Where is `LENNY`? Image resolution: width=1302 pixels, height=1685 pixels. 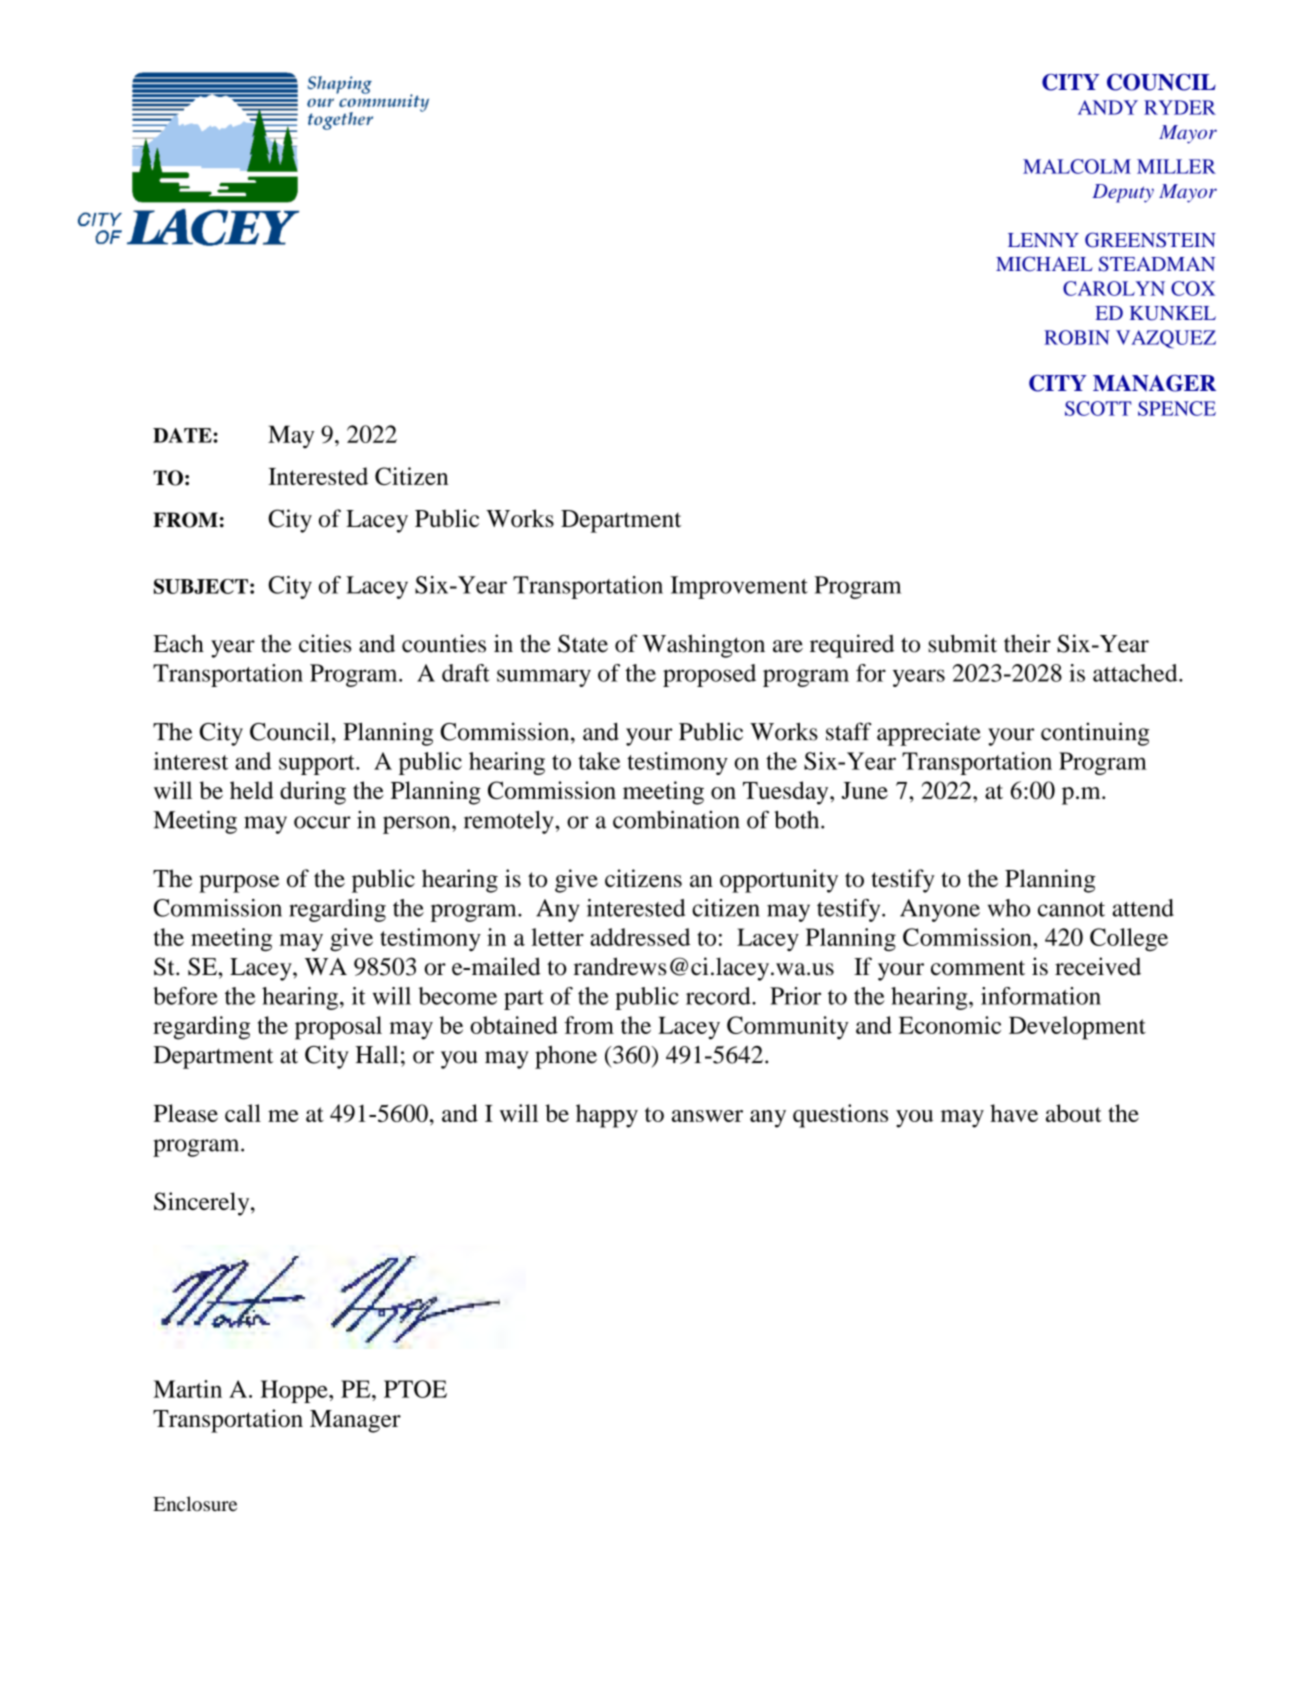 LENNY is located at coordinates (1043, 240).
